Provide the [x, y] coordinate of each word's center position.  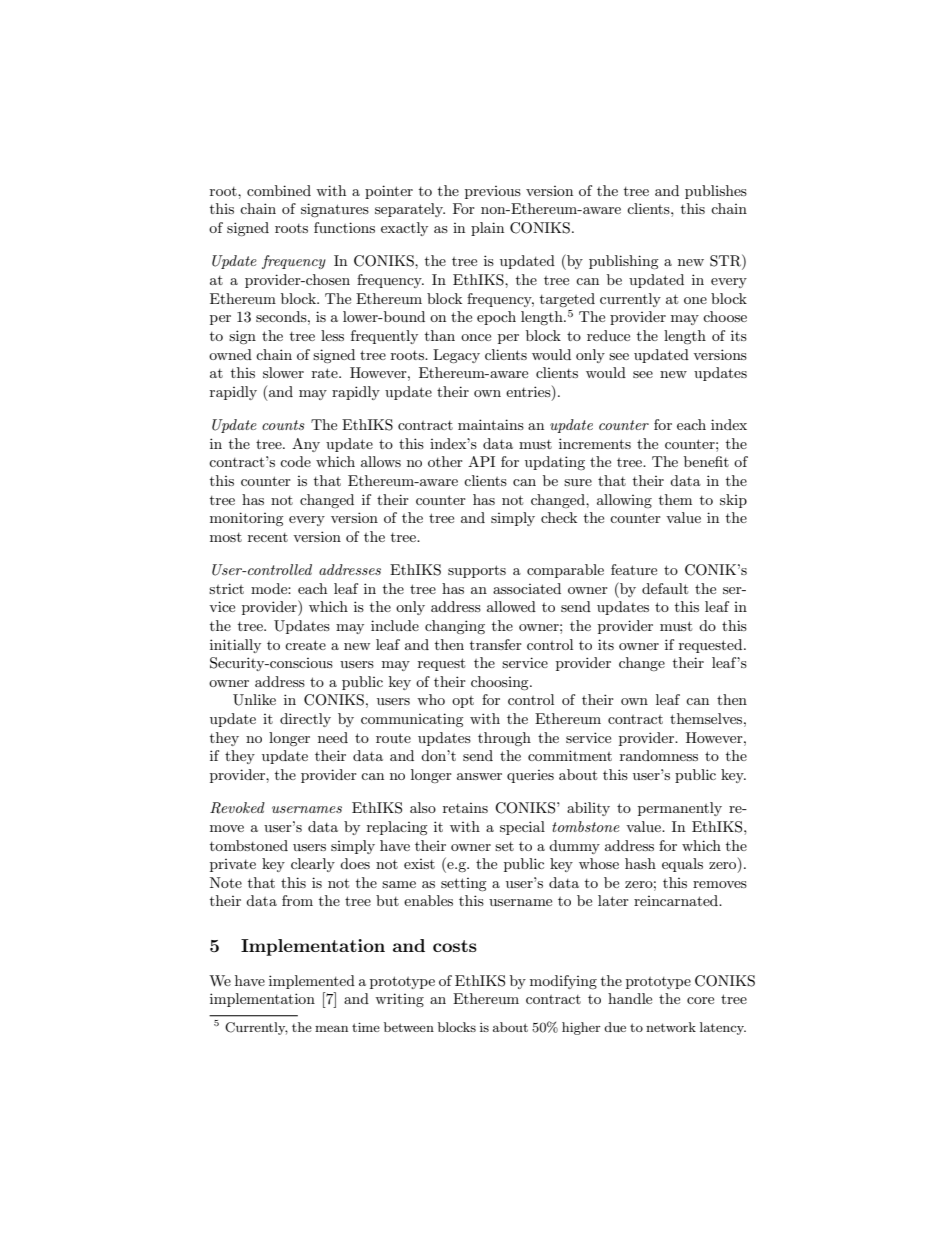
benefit [706, 461]
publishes [716, 192]
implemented [312, 982]
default [665, 588]
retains [465, 808]
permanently [680, 809]
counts [283, 425]
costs [455, 946]
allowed [511, 606]
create [305, 645]
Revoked [237, 808]
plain [487, 229]
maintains [491, 424]
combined [279, 190]
